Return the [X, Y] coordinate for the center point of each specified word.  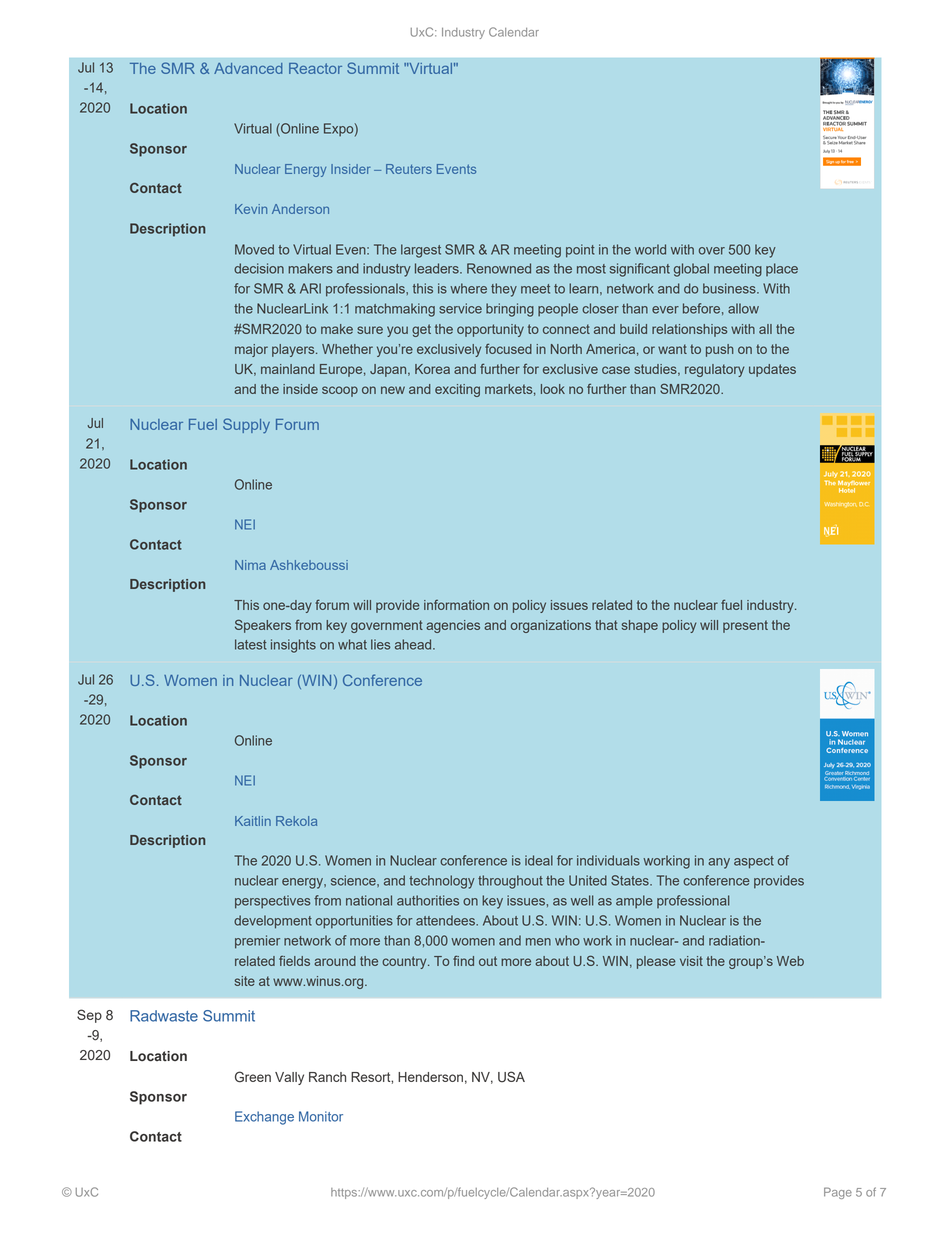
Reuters [409, 169]
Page [838, 1193]
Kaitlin [253, 821]
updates [772, 370]
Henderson [430, 1077]
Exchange [264, 1118]
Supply [246, 425]
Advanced [248, 68]
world [650, 249]
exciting [457, 390]
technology [442, 882]
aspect [754, 862]
